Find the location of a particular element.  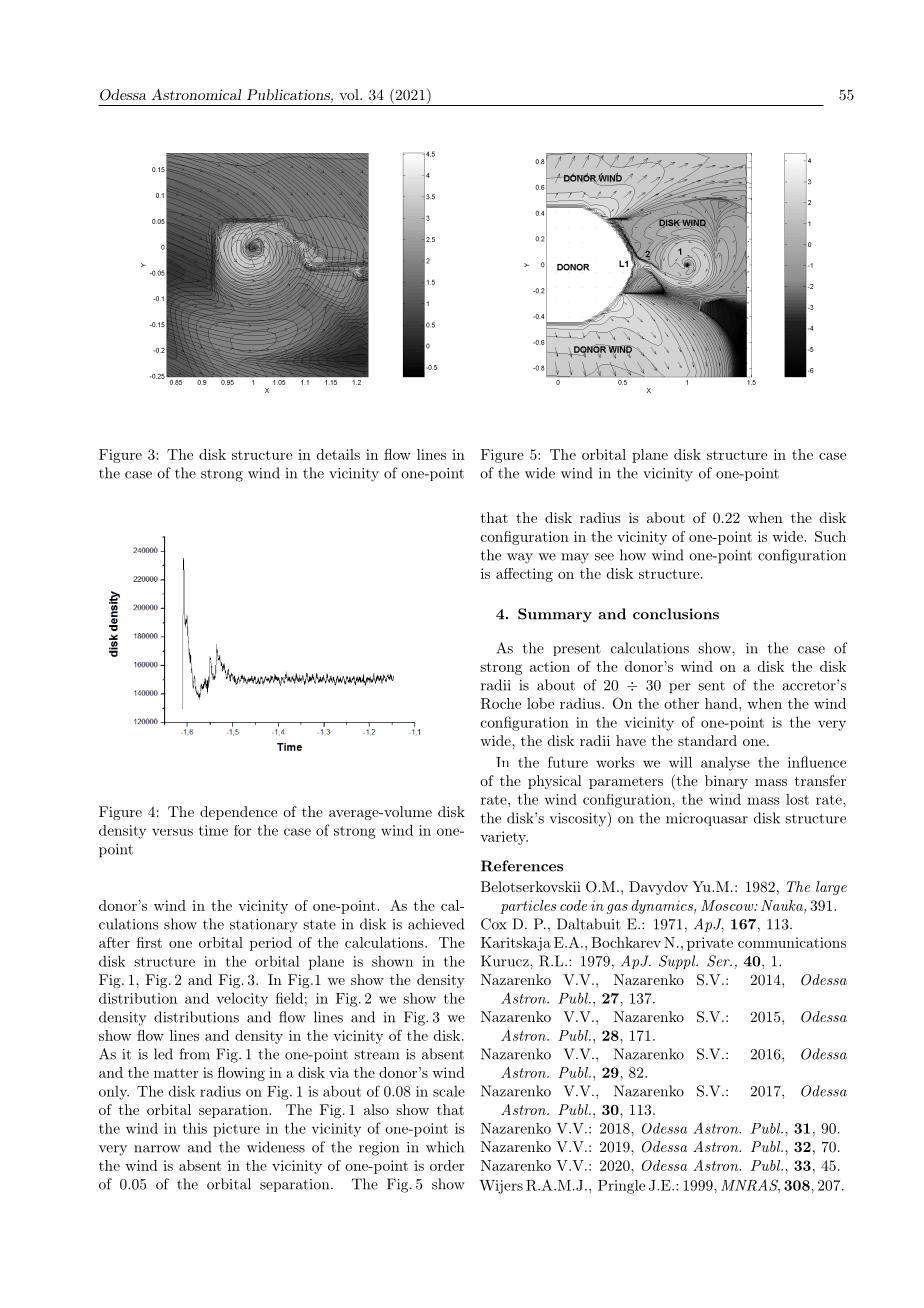

hand is located at coordinates (722, 703).
